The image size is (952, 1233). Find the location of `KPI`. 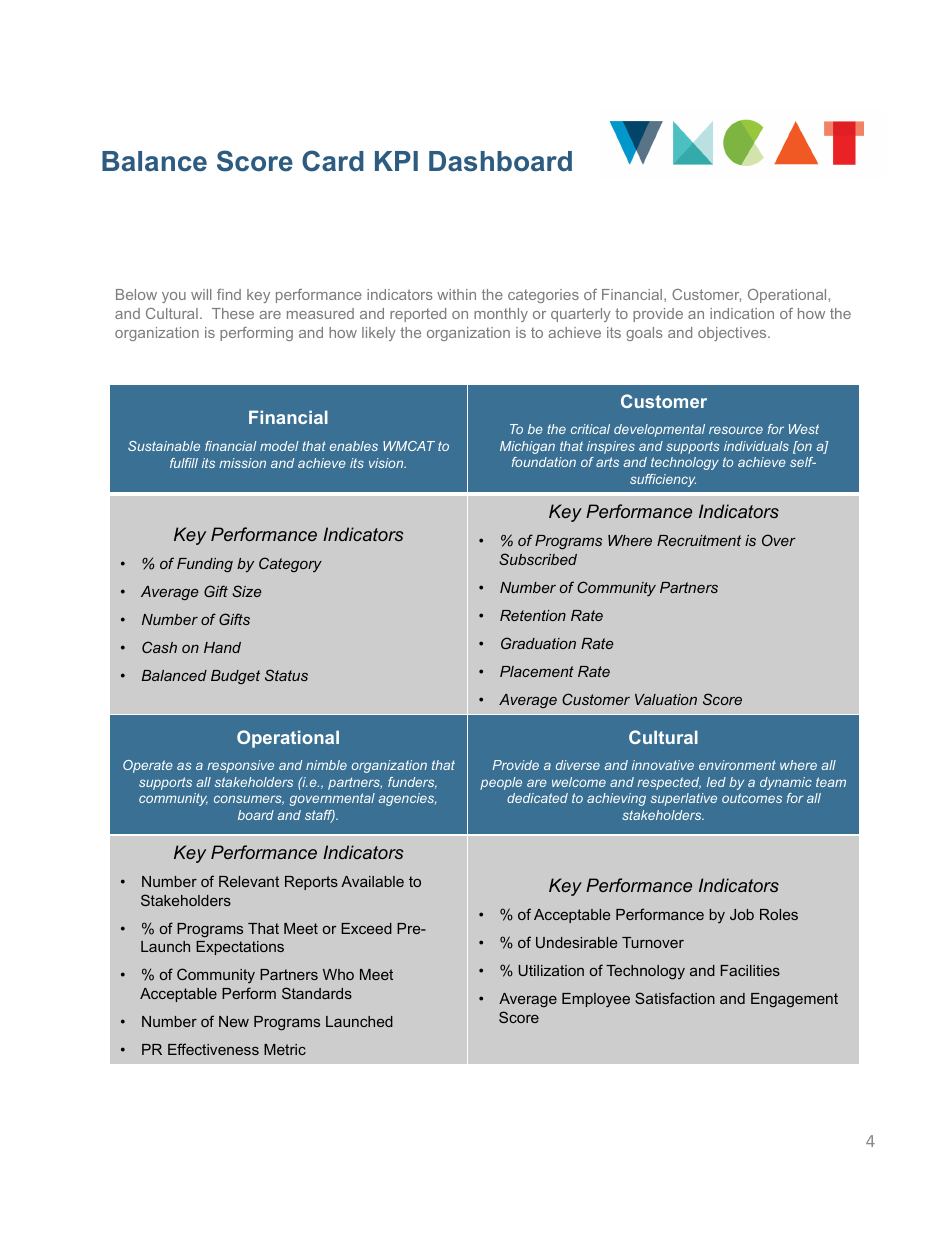

KPI is located at coordinates (396, 161).
